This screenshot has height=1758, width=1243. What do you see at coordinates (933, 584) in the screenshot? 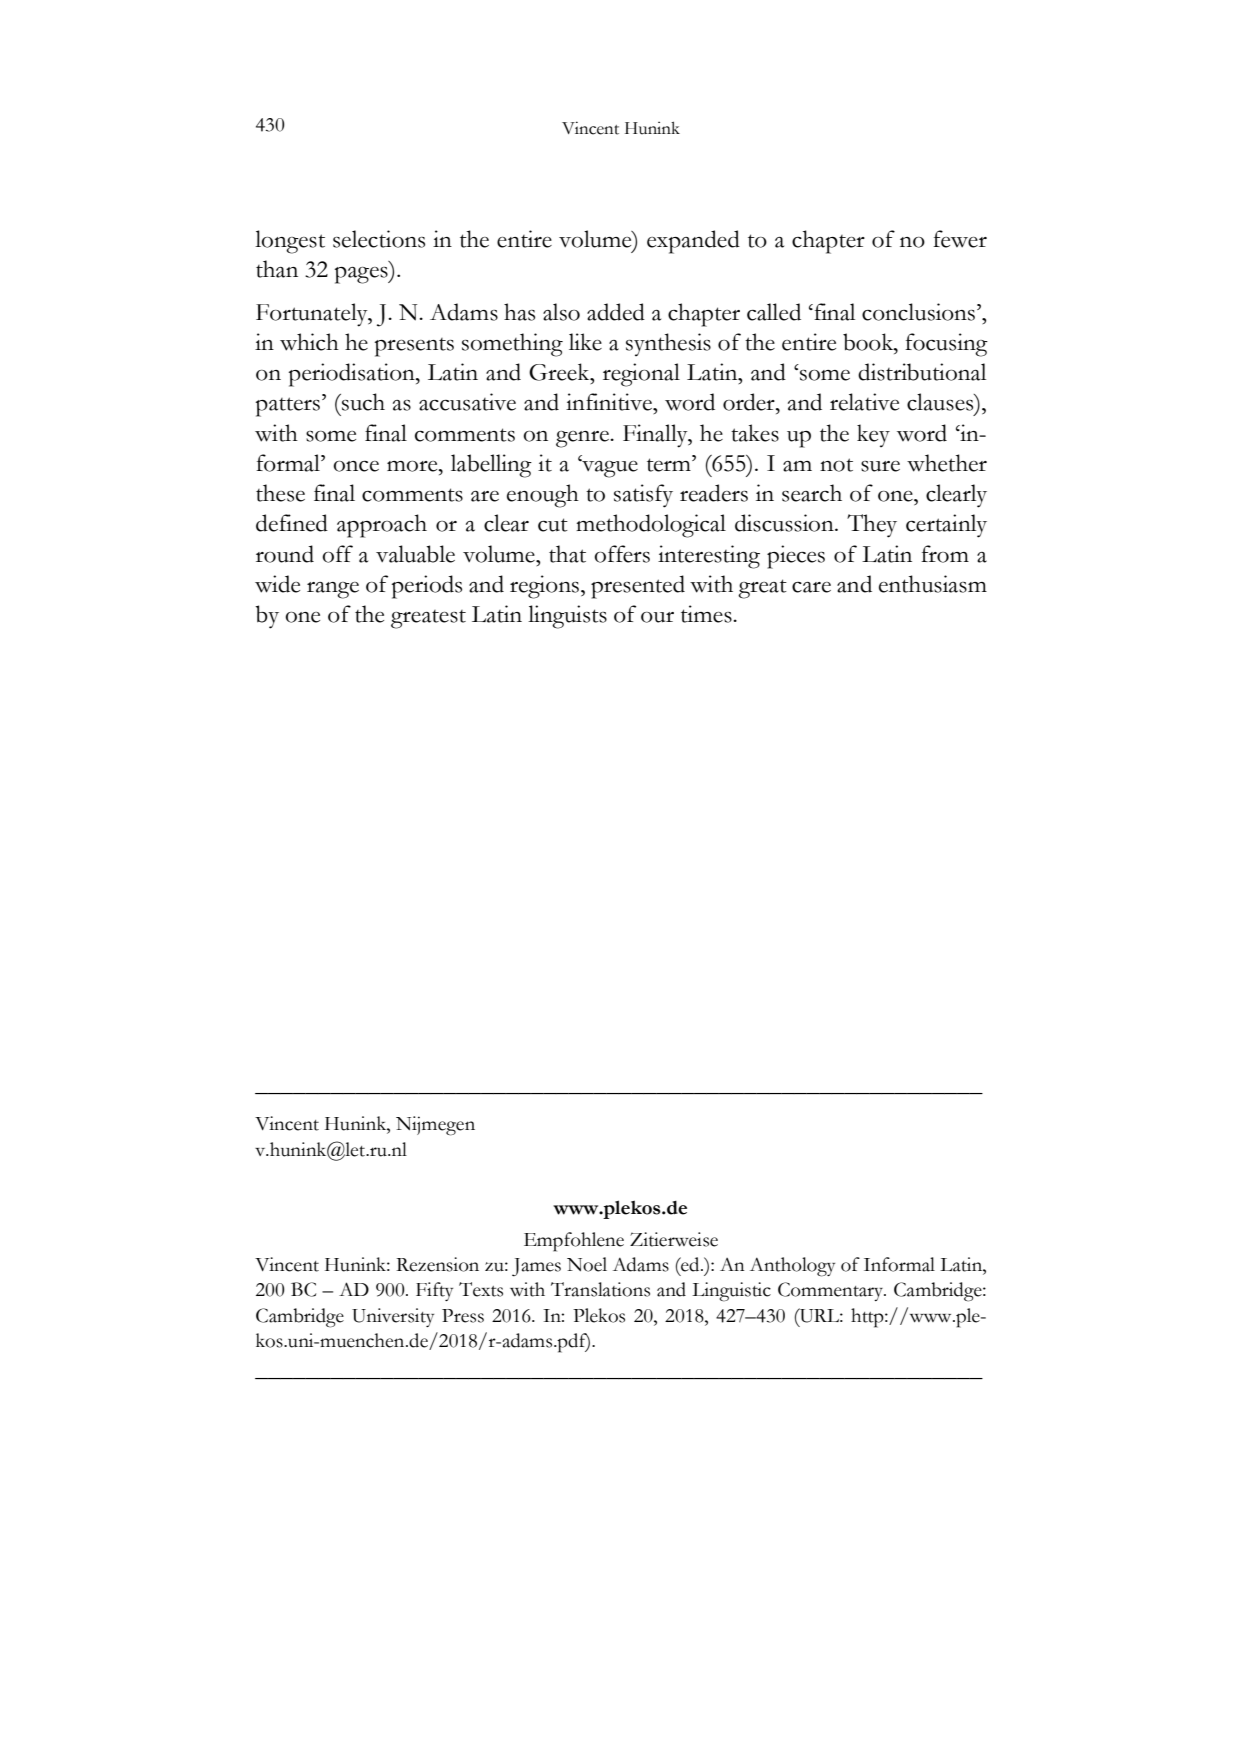
I see `enthusiasm` at bounding box center [933, 584].
